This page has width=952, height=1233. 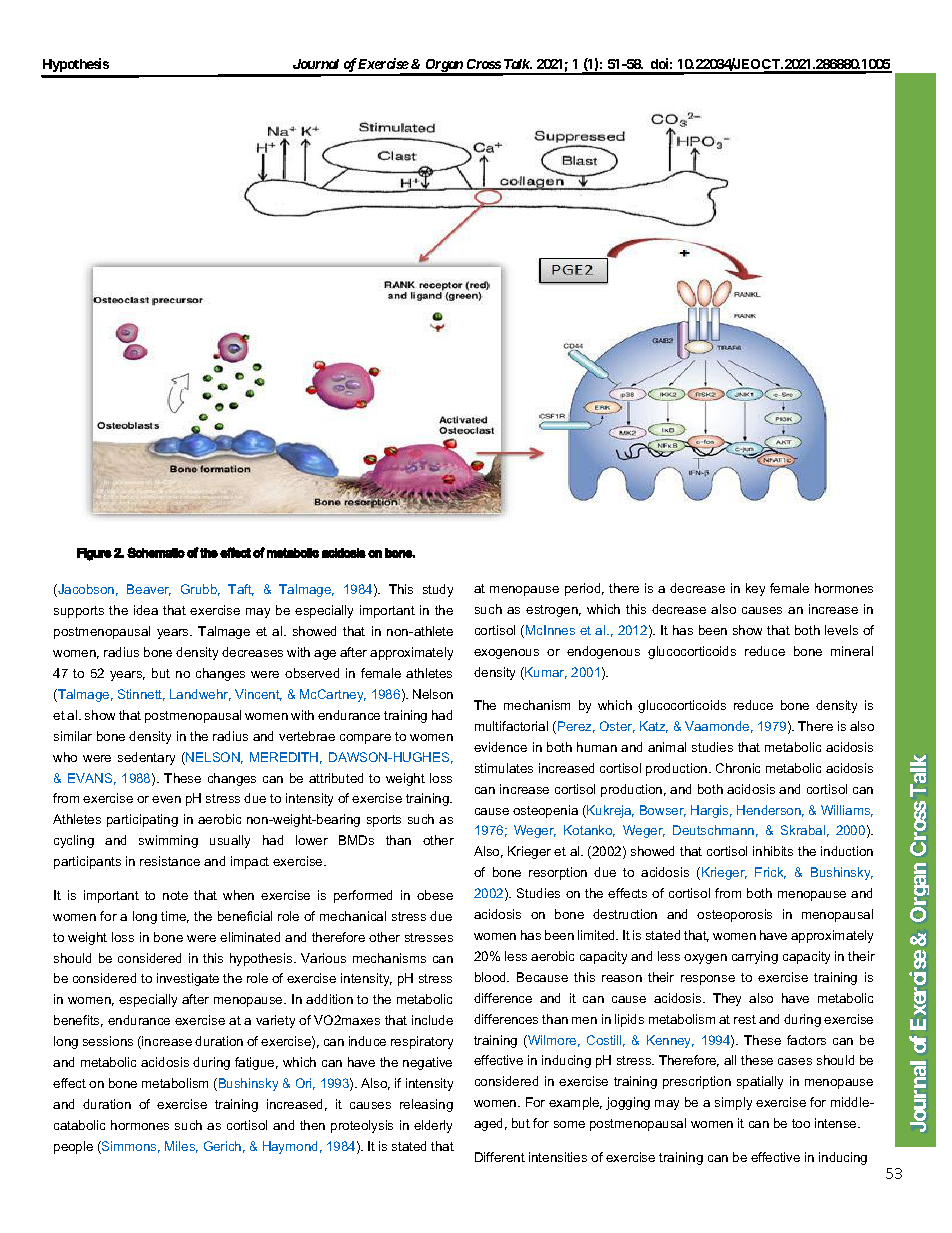 What do you see at coordinates (433, 1126) in the page?
I see `elderly` at bounding box center [433, 1126].
